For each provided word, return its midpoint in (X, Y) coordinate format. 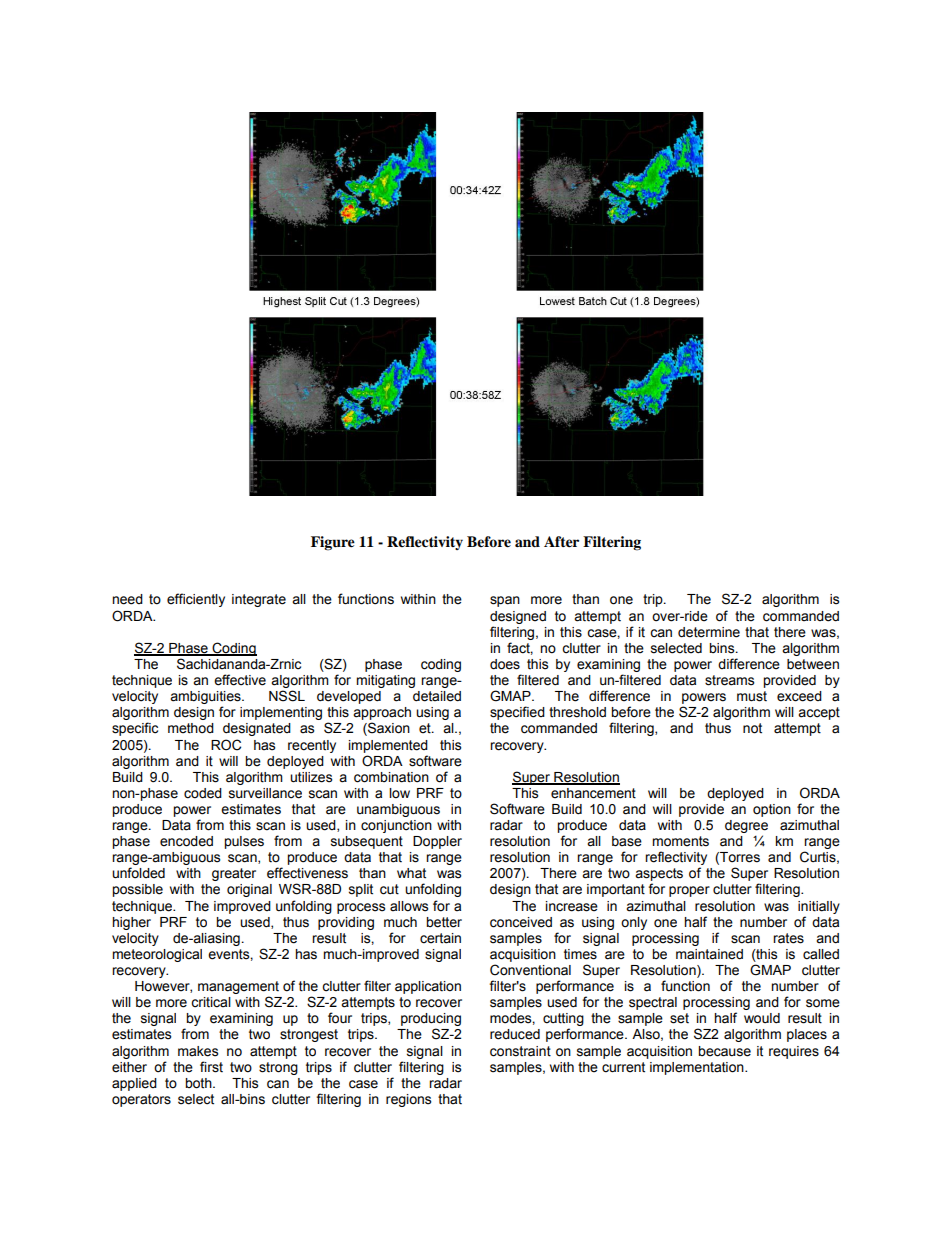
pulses (244, 842)
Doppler (437, 842)
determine (709, 632)
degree (746, 826)
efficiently (196, 600)
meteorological (157, 955)
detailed (437, 696)
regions (408, 1100)
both (199, 1083)
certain (440, 938)
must (752, 696)
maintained (709, 954)
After (561, 542)
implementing (281, 713)
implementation (698, 1068)
